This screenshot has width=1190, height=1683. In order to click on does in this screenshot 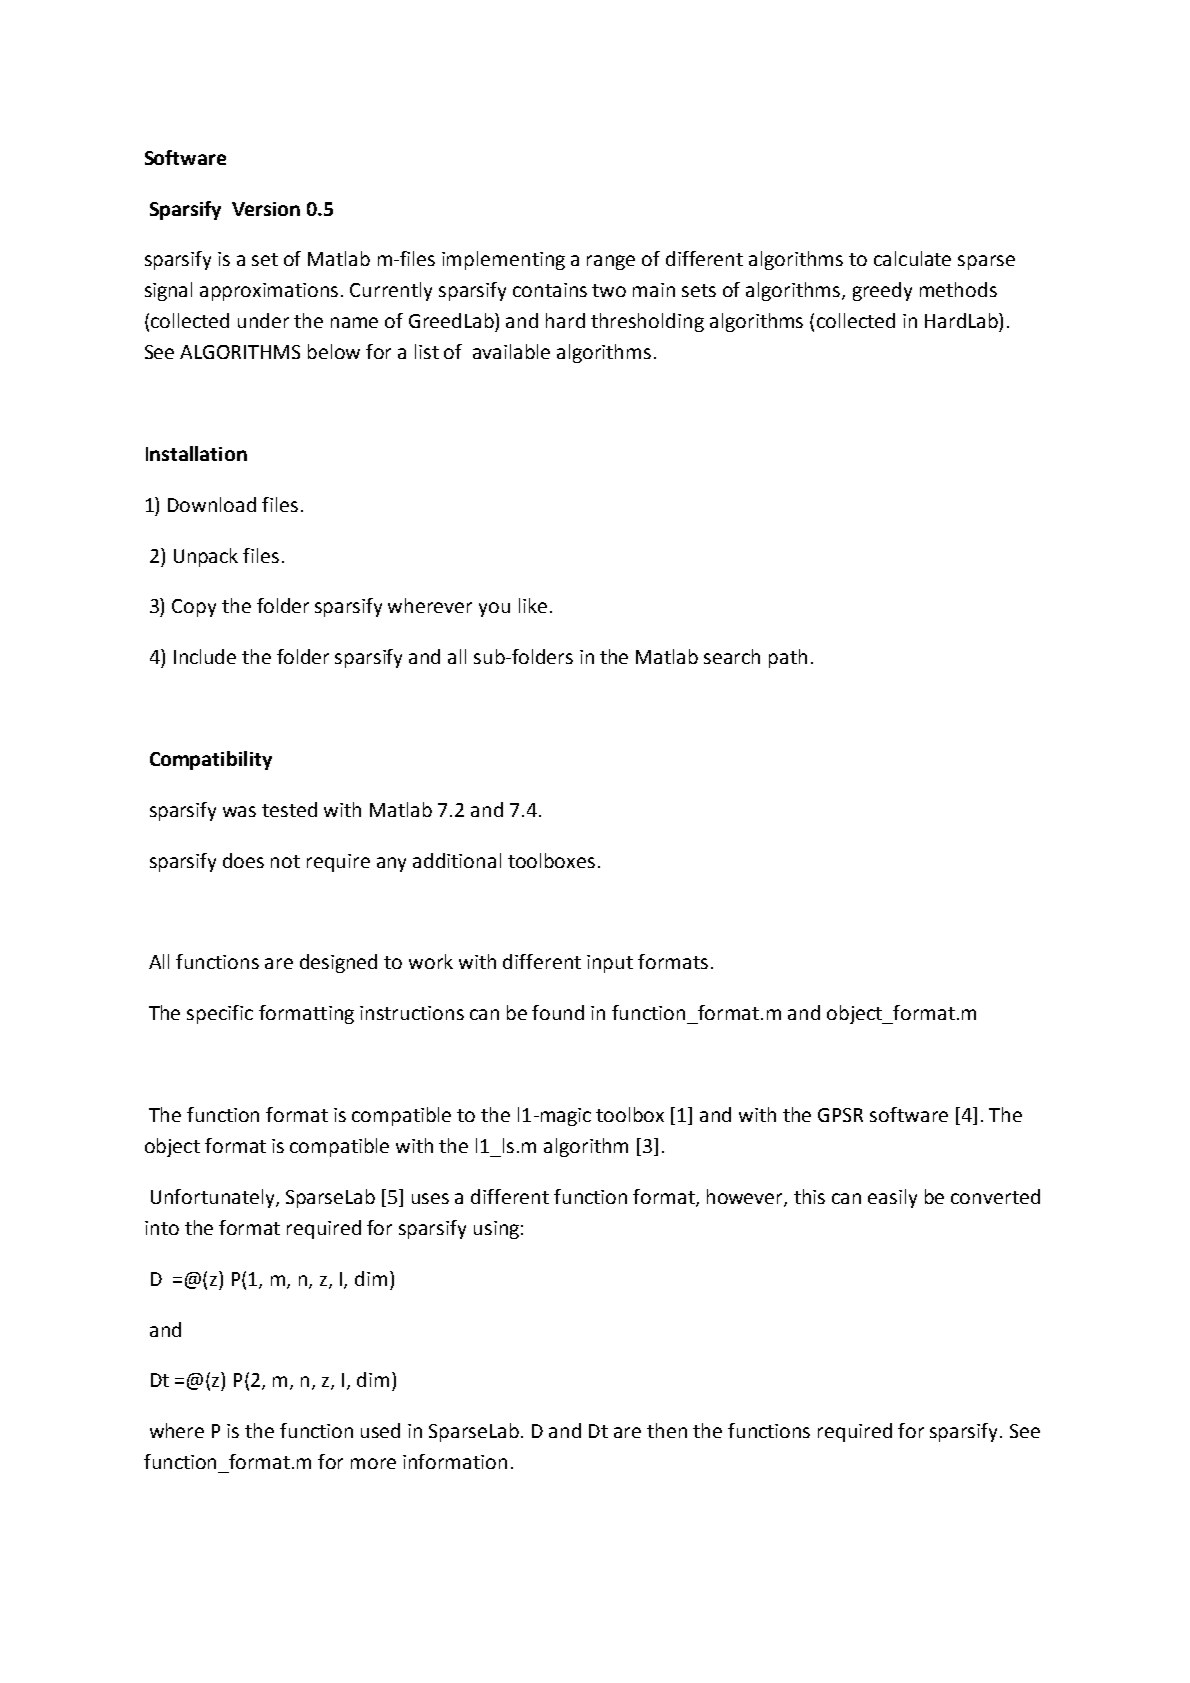, I will do `click(243, 860)`.
